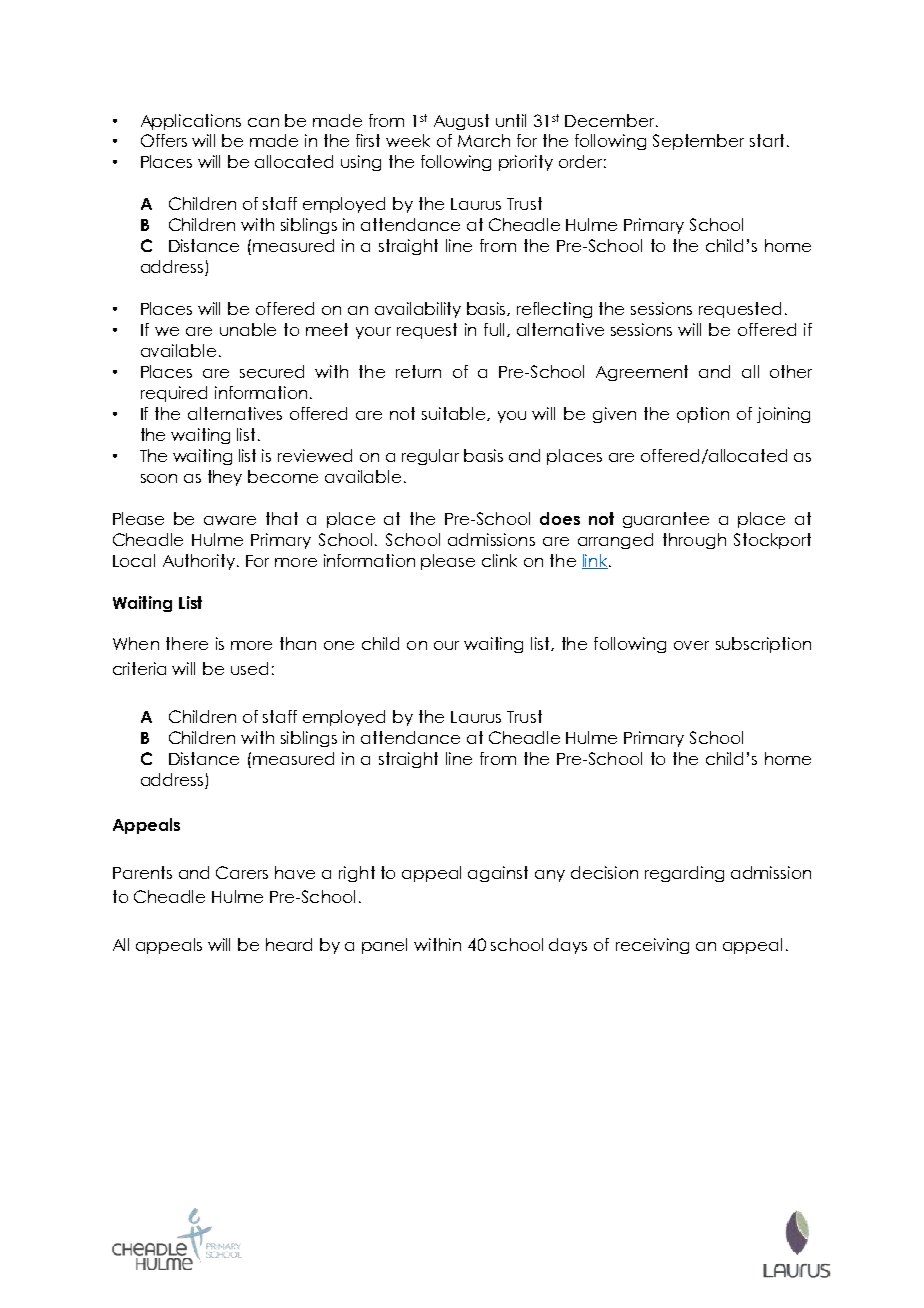  I want to click on Carers, so click(242, 872).
